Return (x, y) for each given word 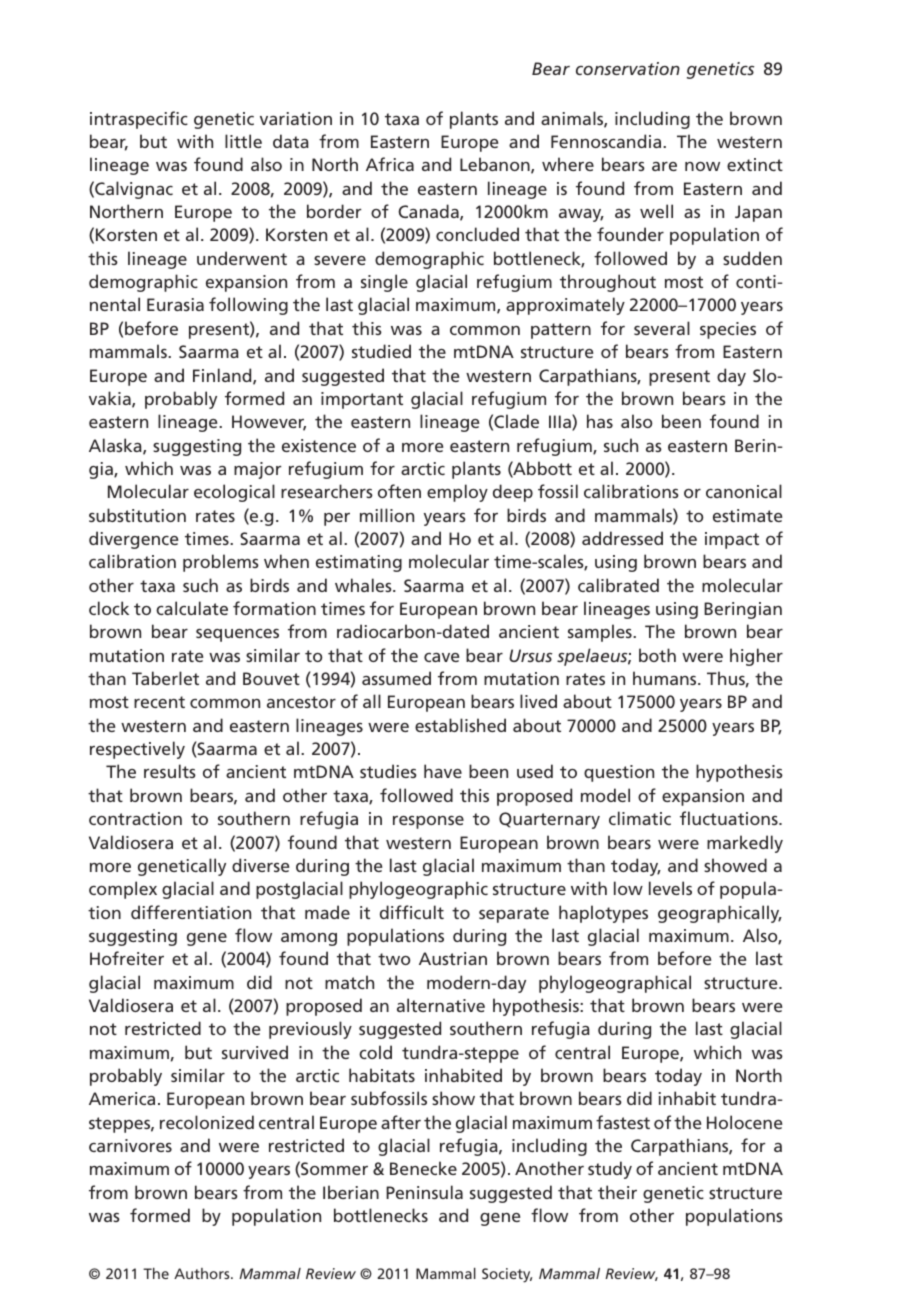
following (248, 306)
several (662, 328)
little (243, 141)
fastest (623, 1122)
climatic (640, 818)
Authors (203, 1273)
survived (255, 1052)
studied (381, 351)
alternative (441, 1005)
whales (364, 585)
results (170, 771)
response (428, 822)
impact (732, 540)
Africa (390, 164)
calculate (192, 608)
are (664, 166)
